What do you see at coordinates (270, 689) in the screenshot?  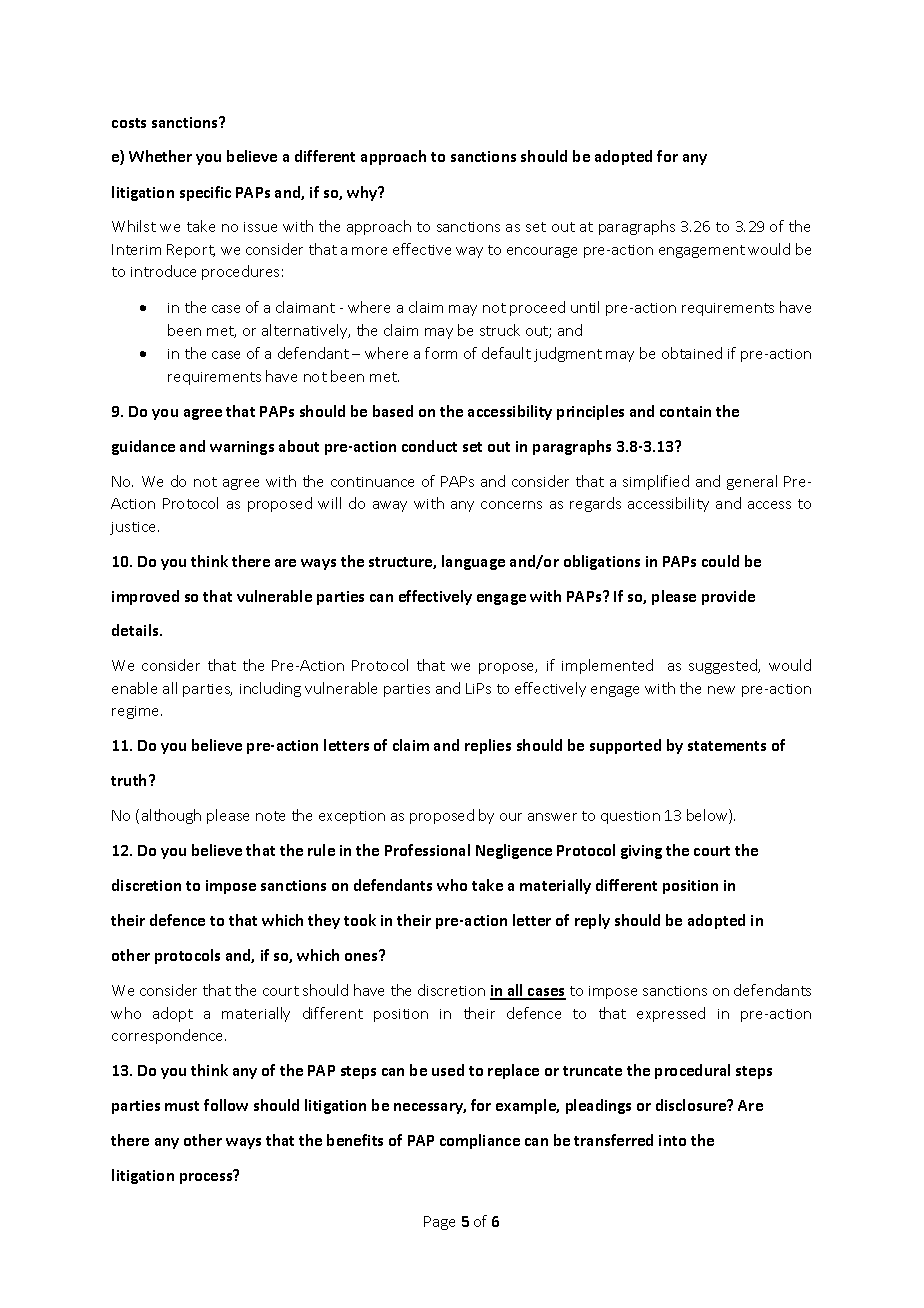 I see `including` at bounding box center [270, 689].
